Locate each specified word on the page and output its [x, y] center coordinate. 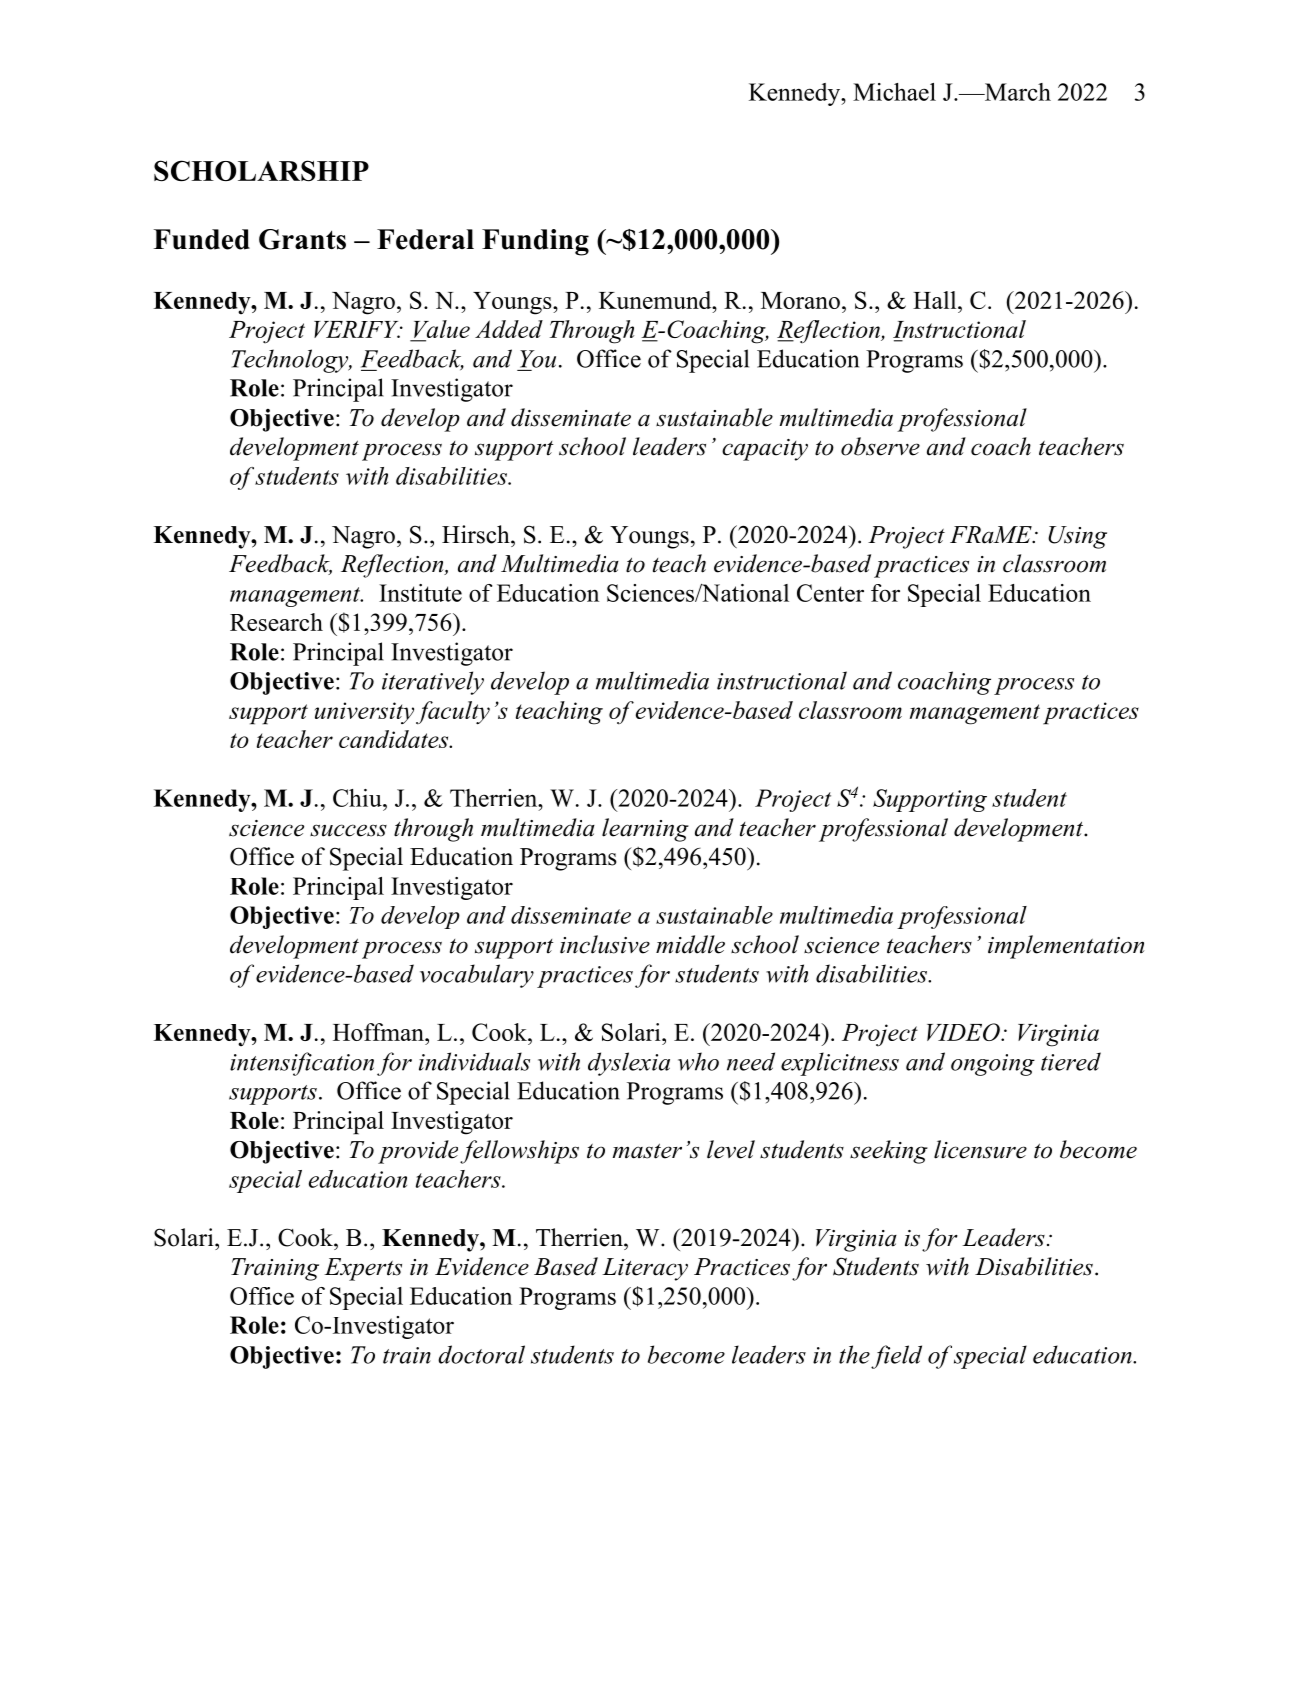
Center [830, 593]
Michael [894, 92]
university [364, 713]
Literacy [645, 1269]
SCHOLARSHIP [261, 171]
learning [645, 830]
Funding [535, 242]
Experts [363, 1269]
